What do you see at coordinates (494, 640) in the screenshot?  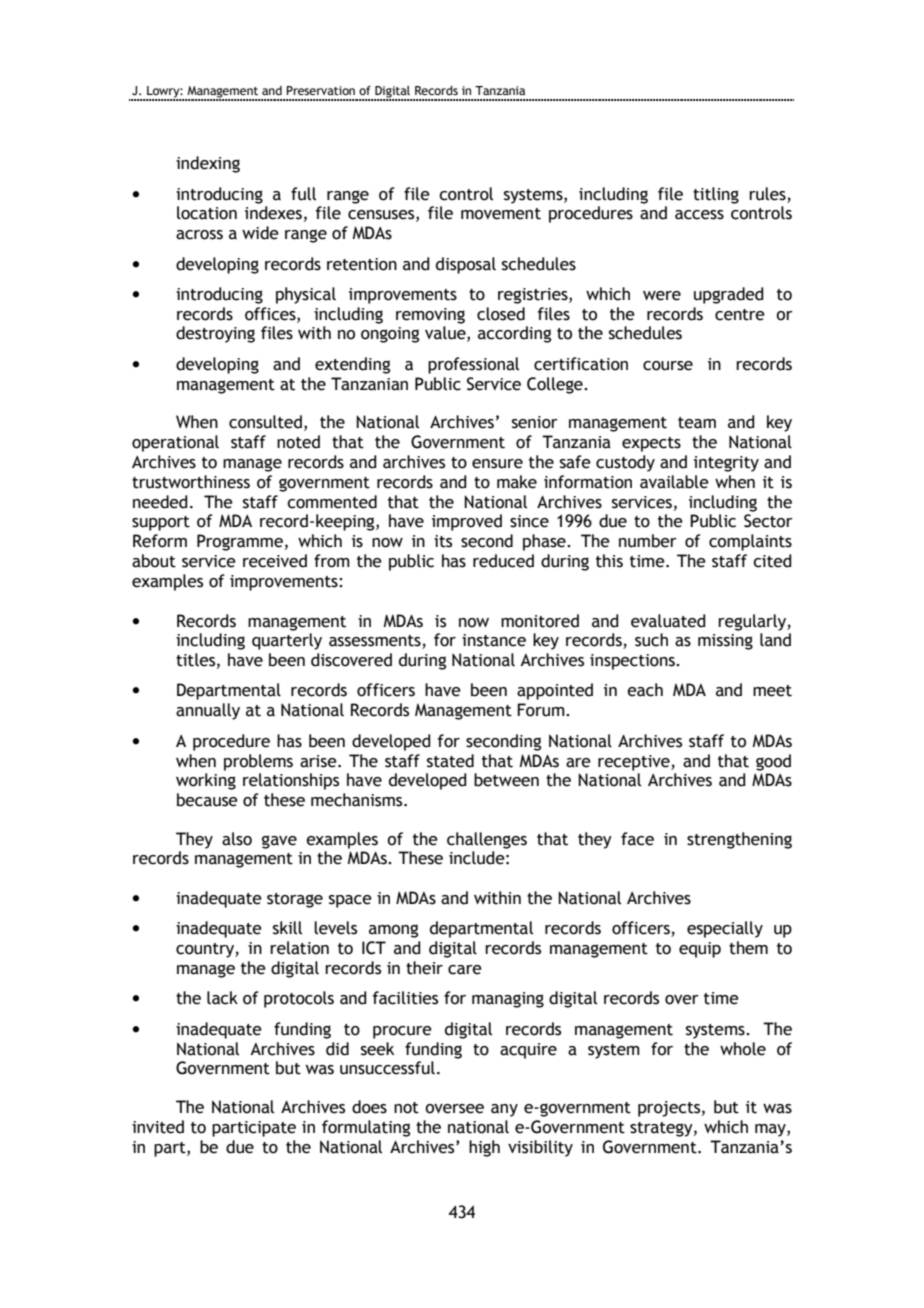 I see `instance` at bounding box center [494, 640].
